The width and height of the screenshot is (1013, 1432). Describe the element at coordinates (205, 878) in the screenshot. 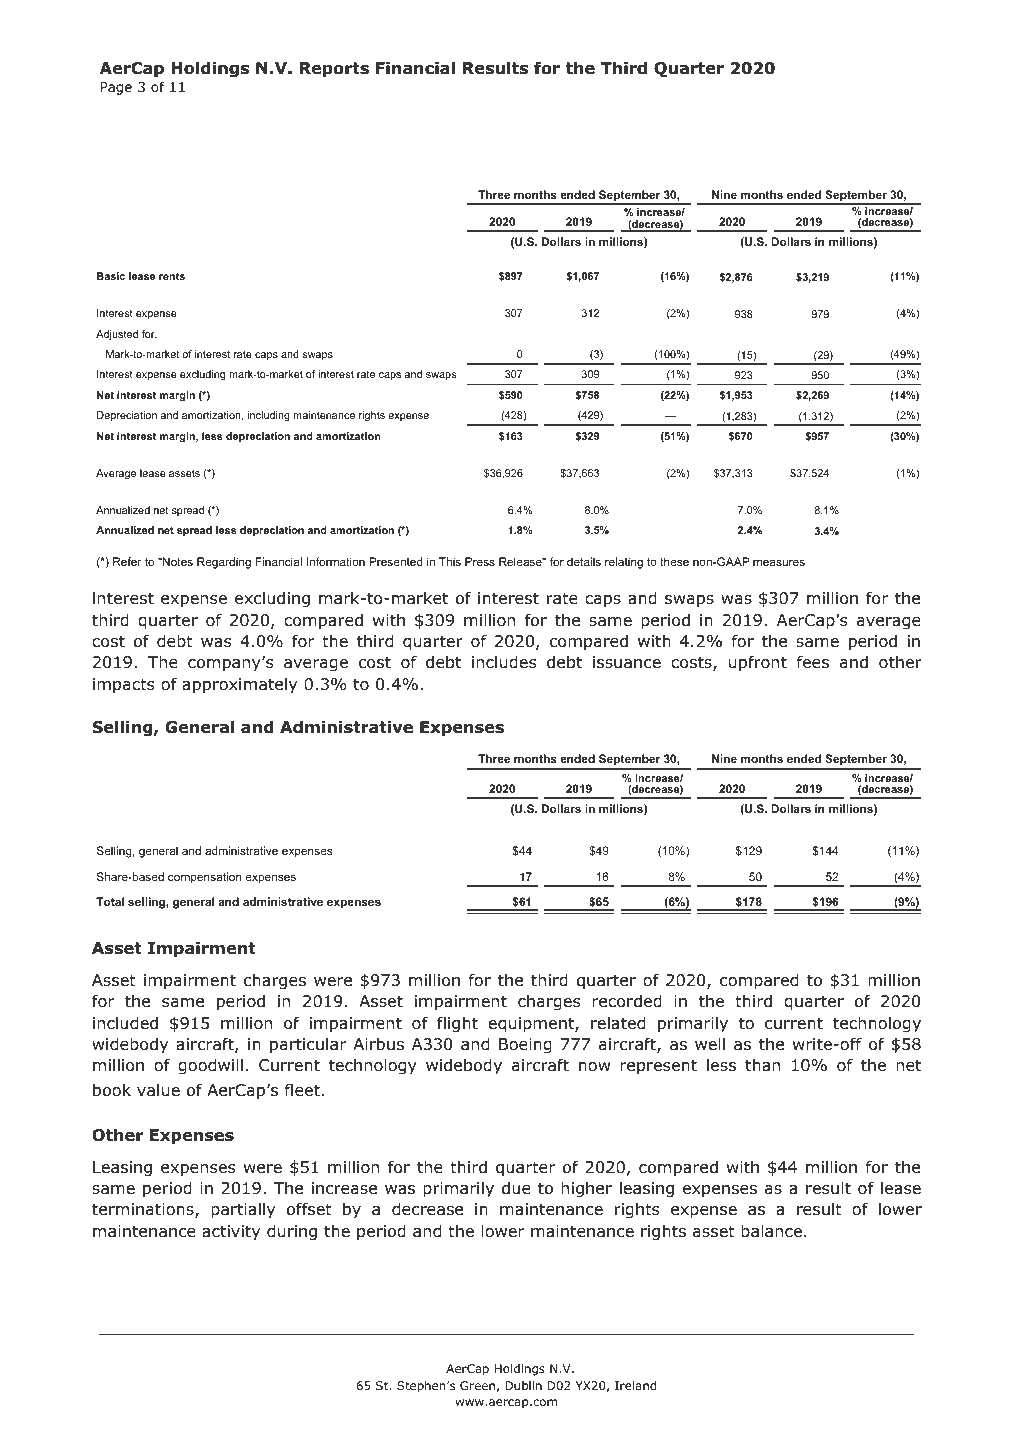

I see `compensation` at that location.
